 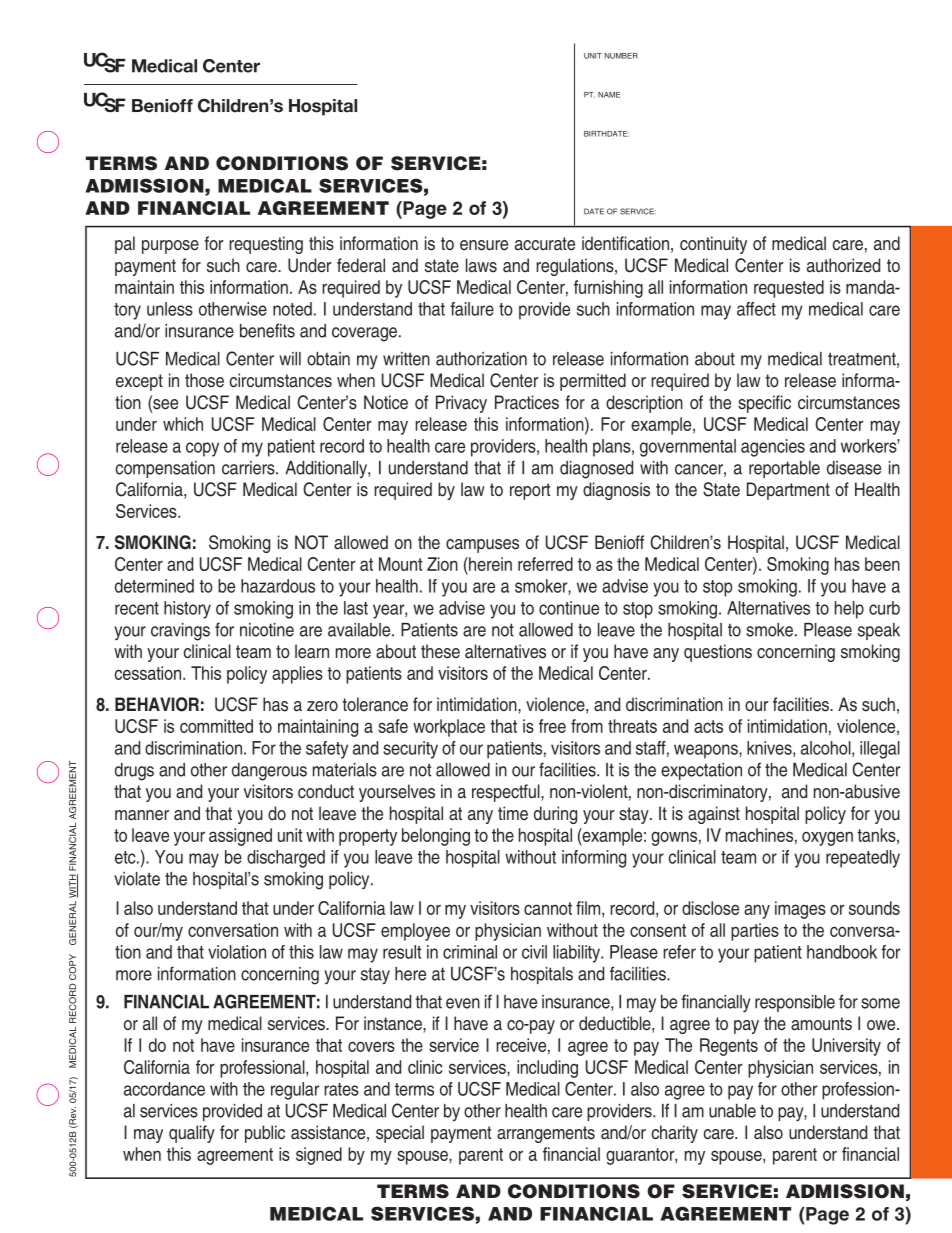 I want to click on qualify, so click(x=192, y=1134).
